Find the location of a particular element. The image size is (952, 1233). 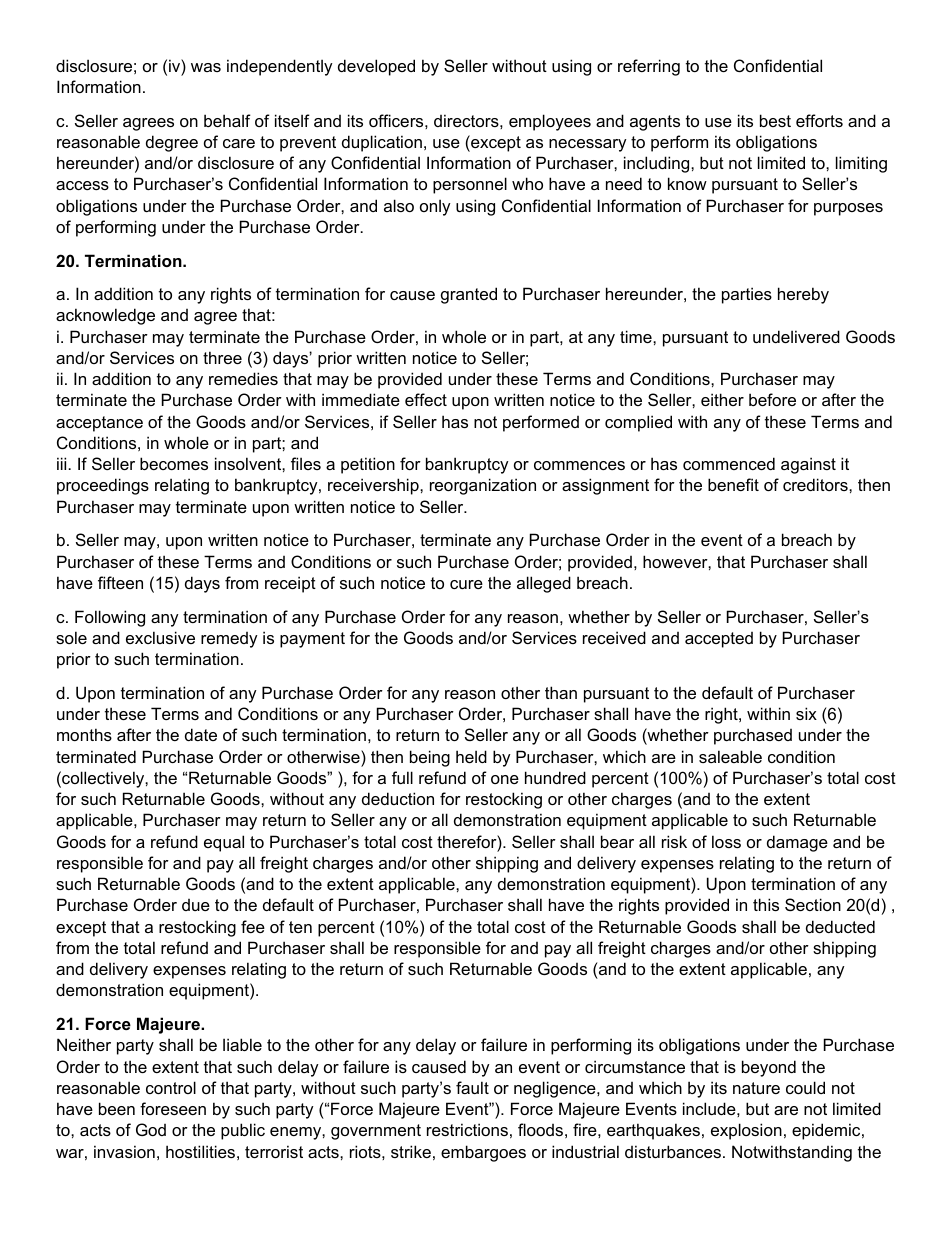

explosion is located at coordinates (746, 1131).
